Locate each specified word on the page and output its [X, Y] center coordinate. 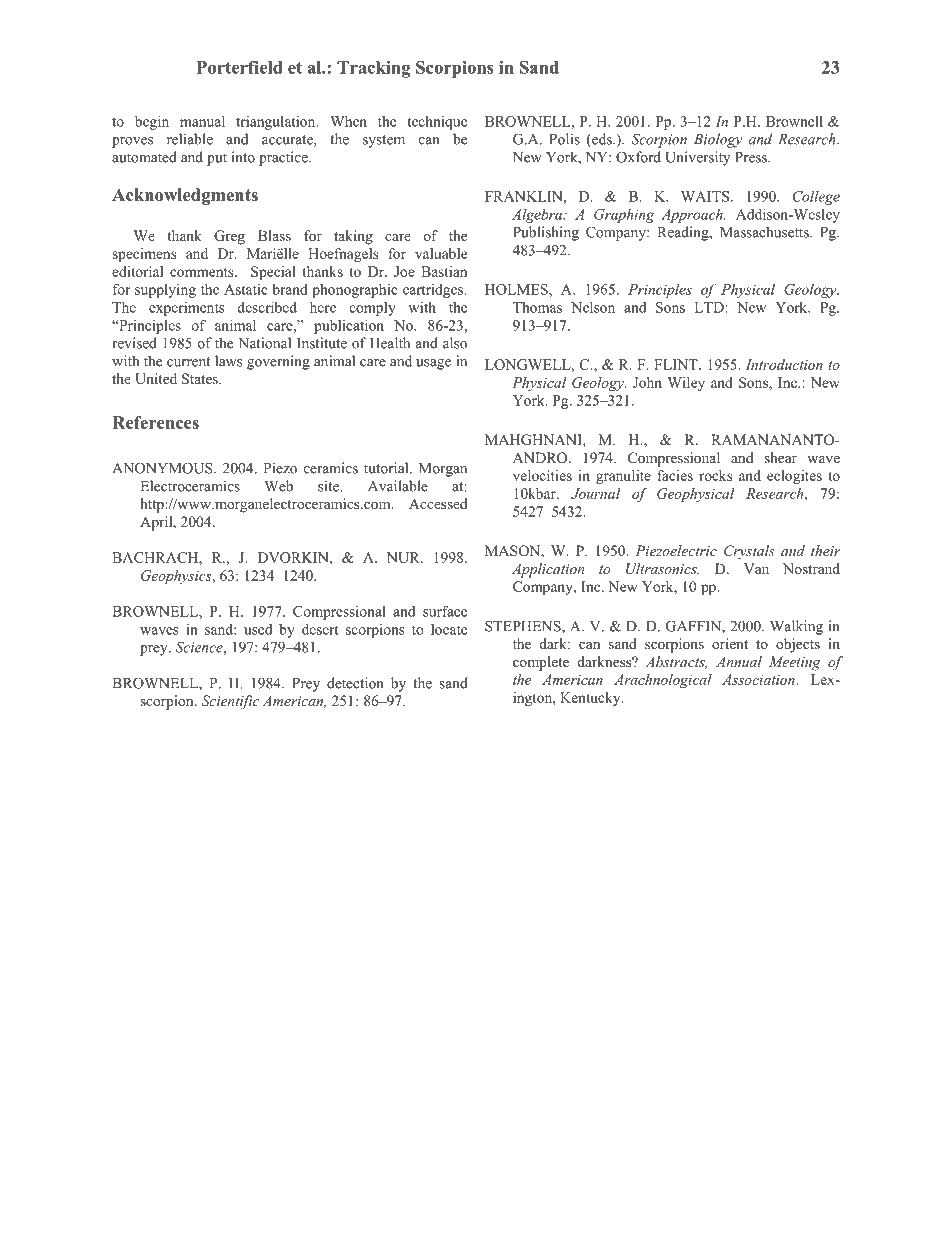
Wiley [686, 384]
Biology [718, 140]
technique [437, 122]
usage [433, 364]
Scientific [230, 702]
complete [541, 663]
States [201, 379]
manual [202, 121]
